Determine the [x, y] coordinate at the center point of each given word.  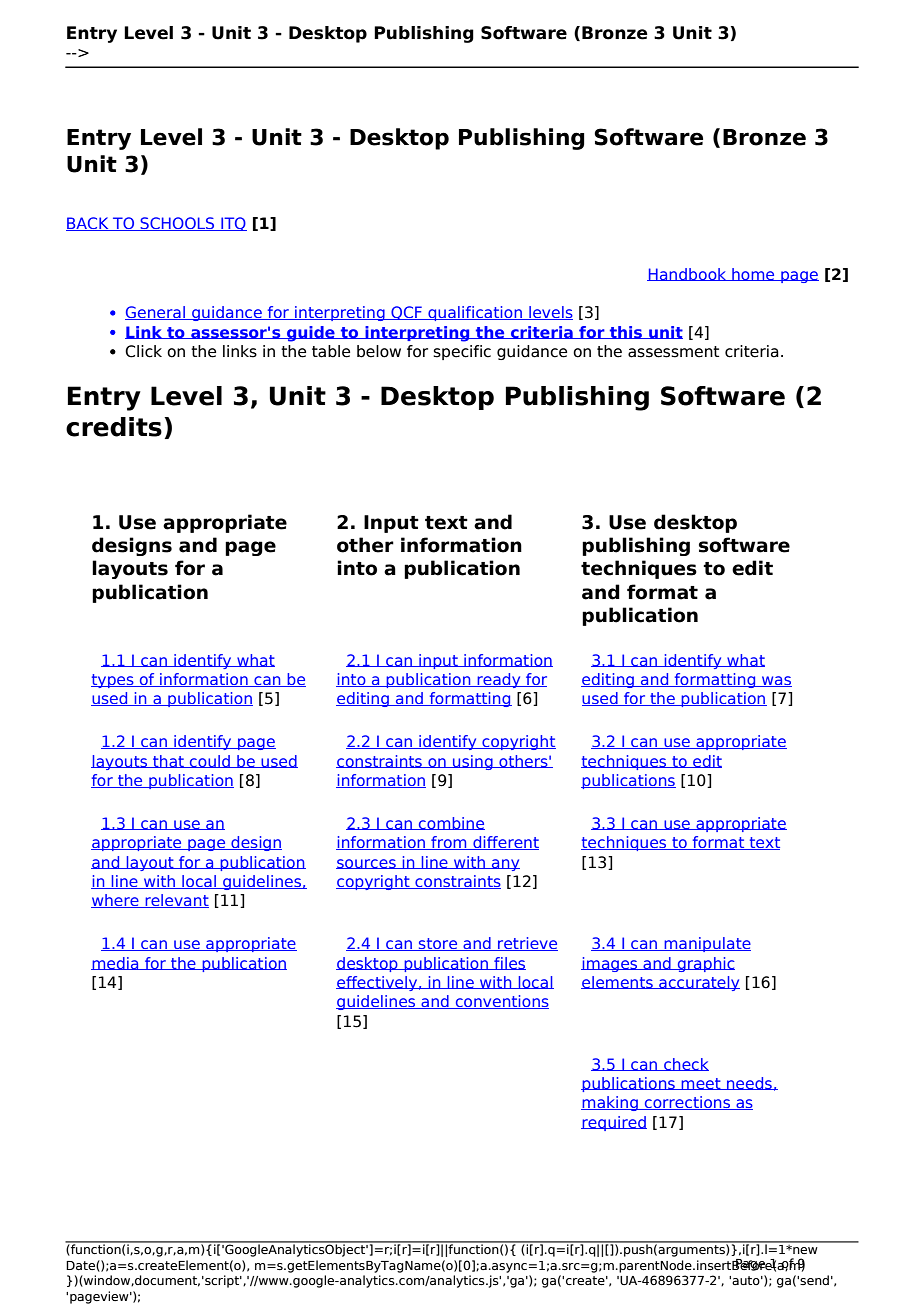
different [505, 843]
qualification [475, 313]
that [168, 761]
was [776, 681]
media [116, 963]
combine [451, 823]
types [113, 681]
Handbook [688, 274]
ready [499, 680]
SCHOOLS [177, 224]
